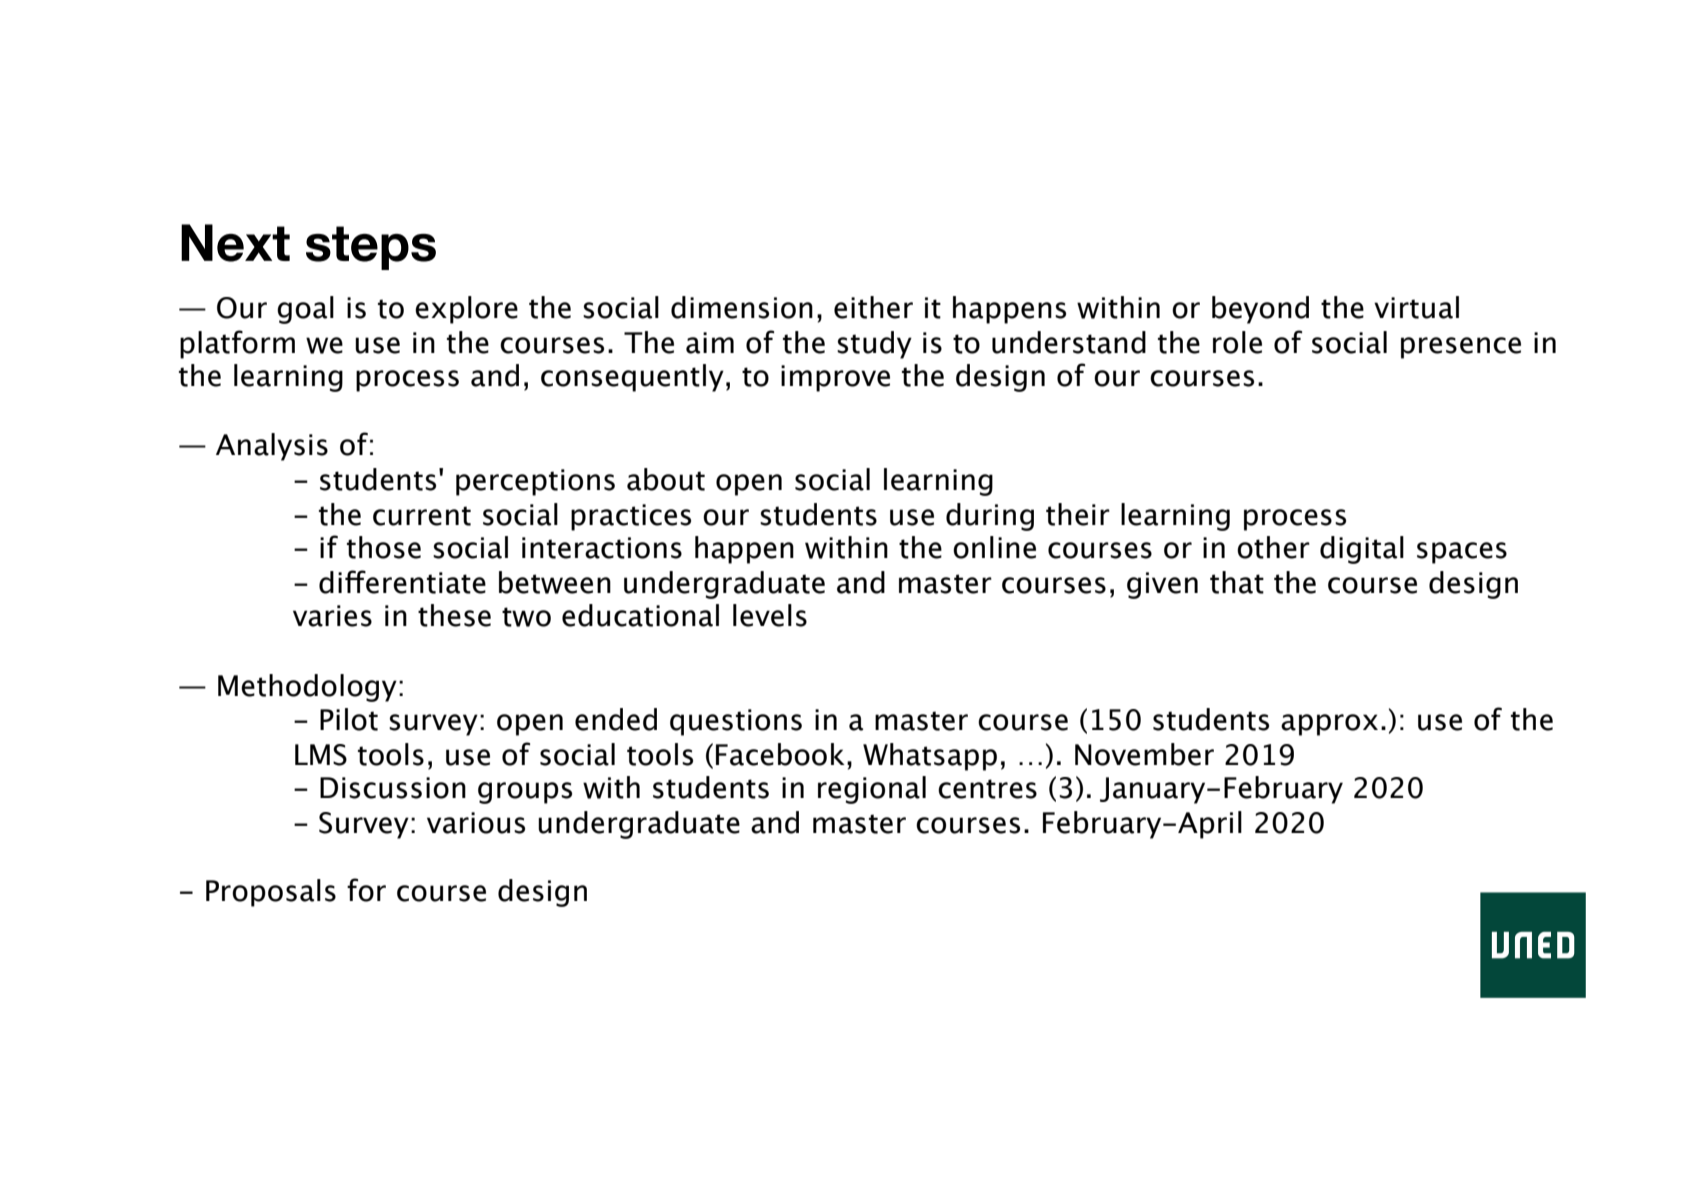 This screenshot has width=1690, height=1194. I want to click on questions, so click(736, 722).
